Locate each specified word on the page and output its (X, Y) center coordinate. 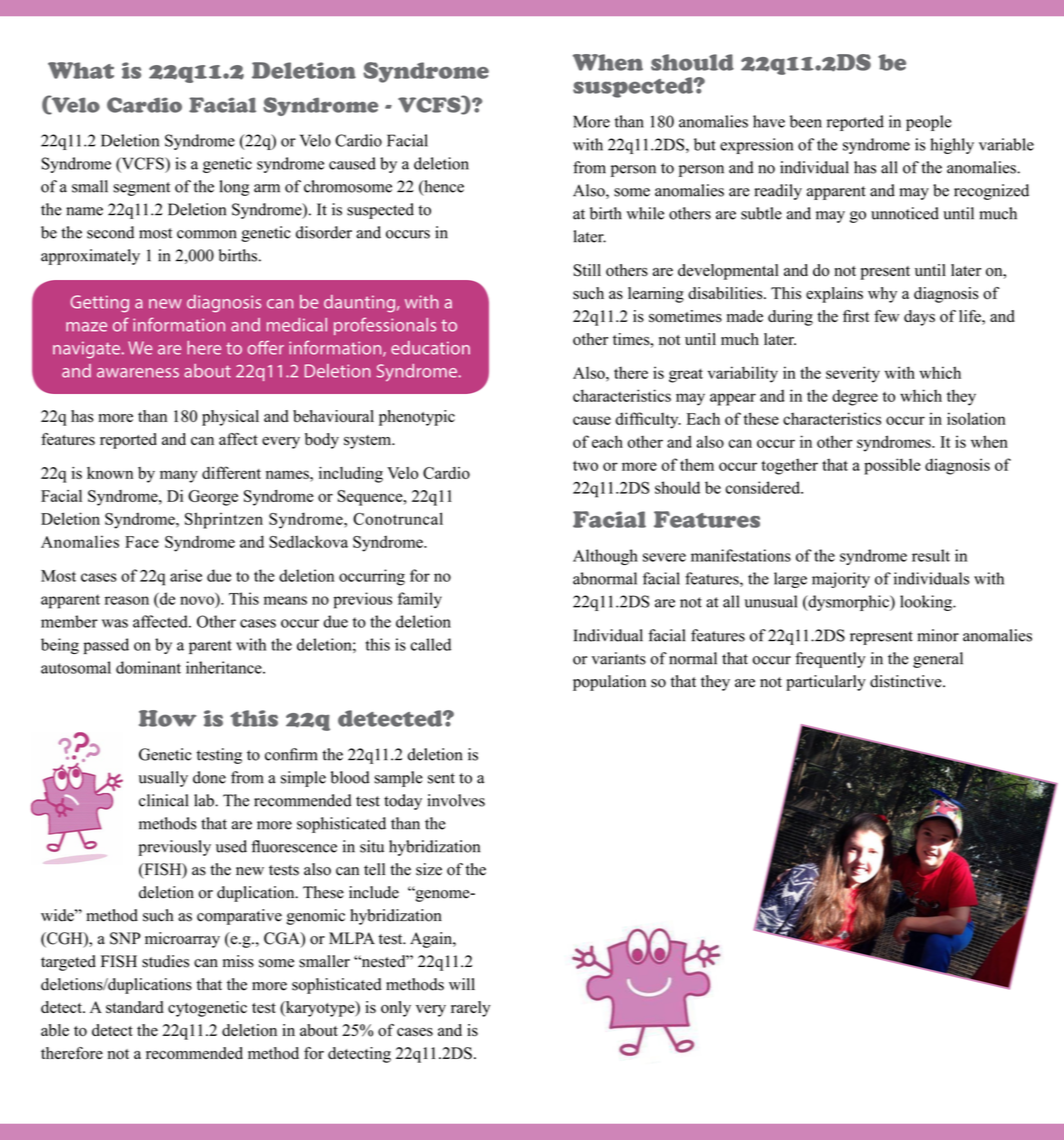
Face (142, 542)
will (462, 984)
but (705, 144)
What (81, 70)
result (931, 555)
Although (605, 557)
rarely (470, 1009)
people (929, 123)
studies (165, 961)
